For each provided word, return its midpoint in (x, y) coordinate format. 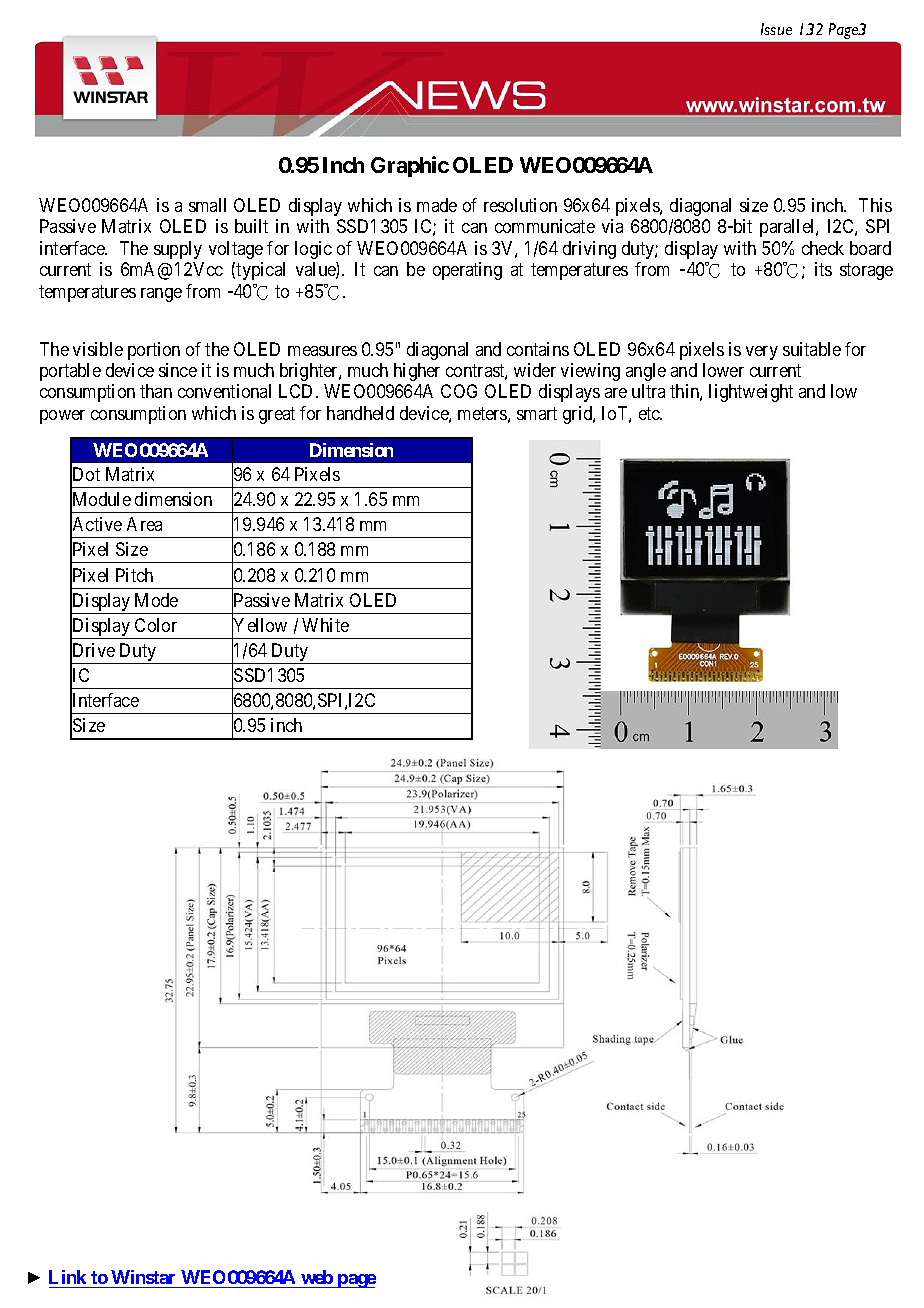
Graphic (410, 166)
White (325, 625)
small (207, 205)
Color (156, 625)
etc (650, 413)
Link (67, 1277)
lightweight (751, 393)
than (156, 391)
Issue (776, 29)
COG (459, 391)
